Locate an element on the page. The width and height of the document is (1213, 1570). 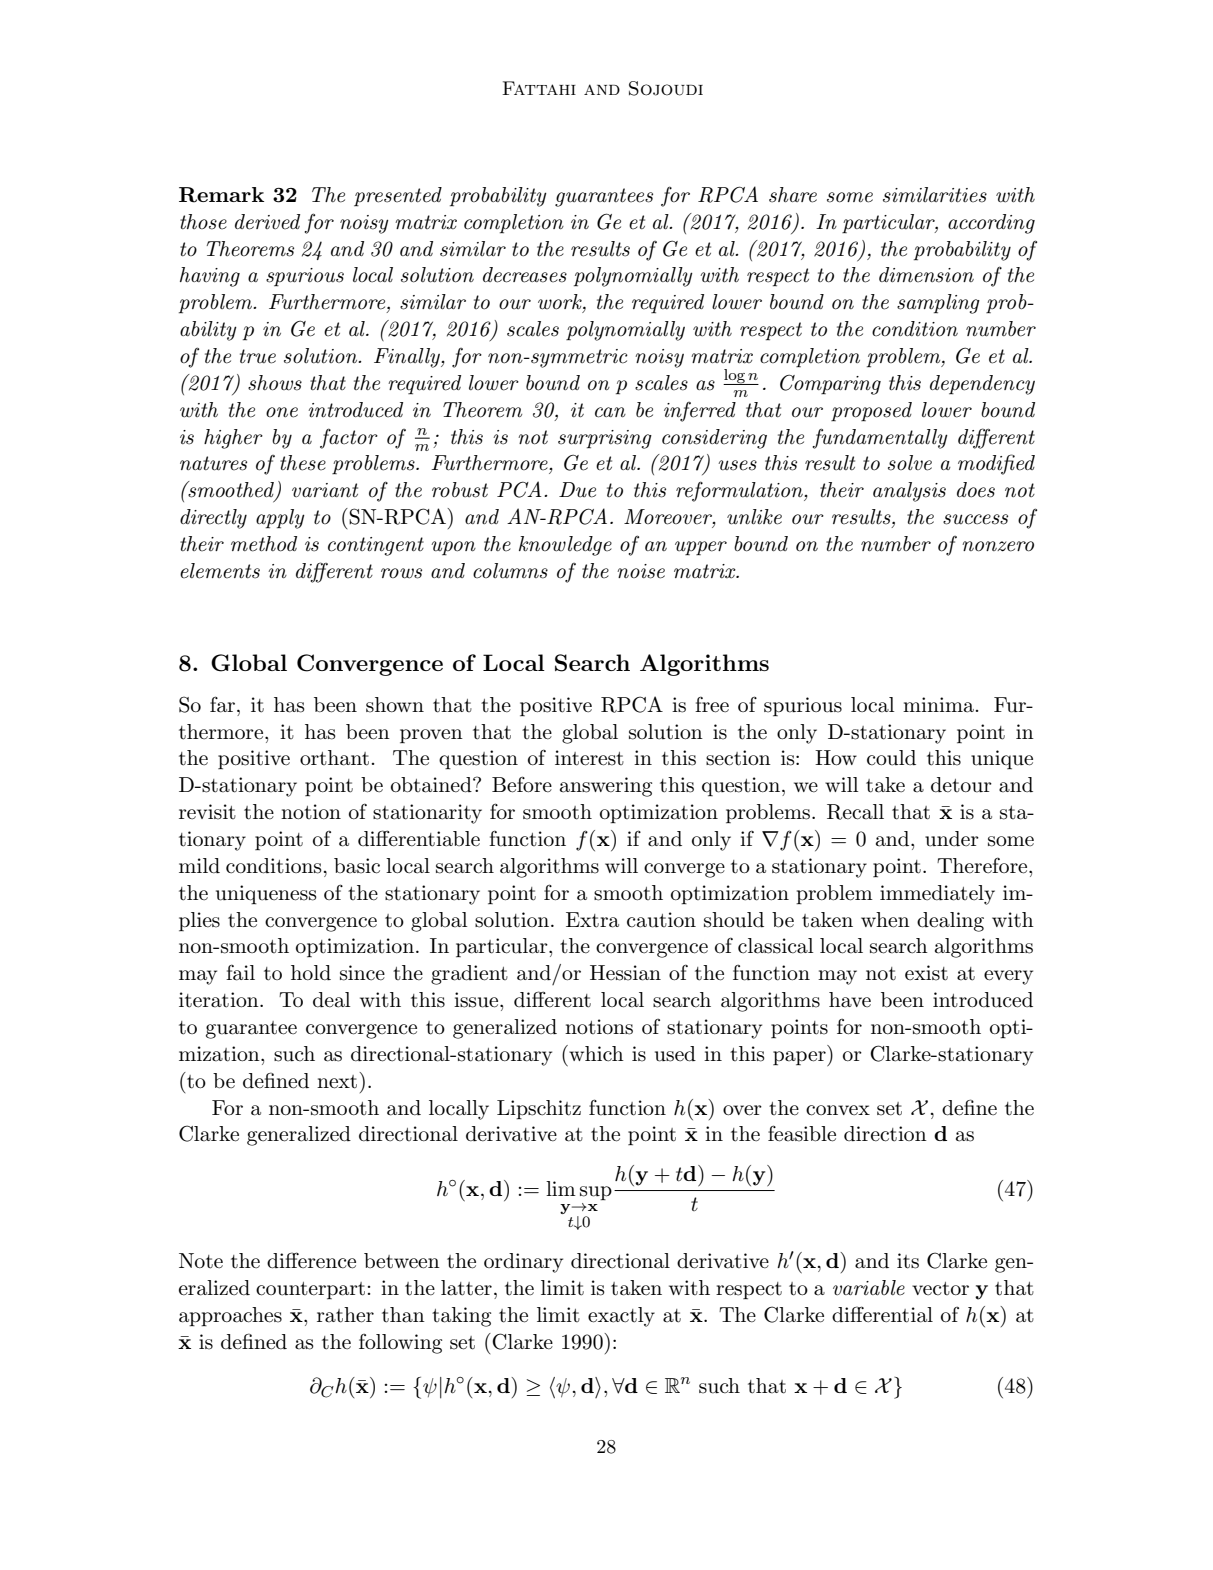
rather is located at coordinates (345, 1315).
